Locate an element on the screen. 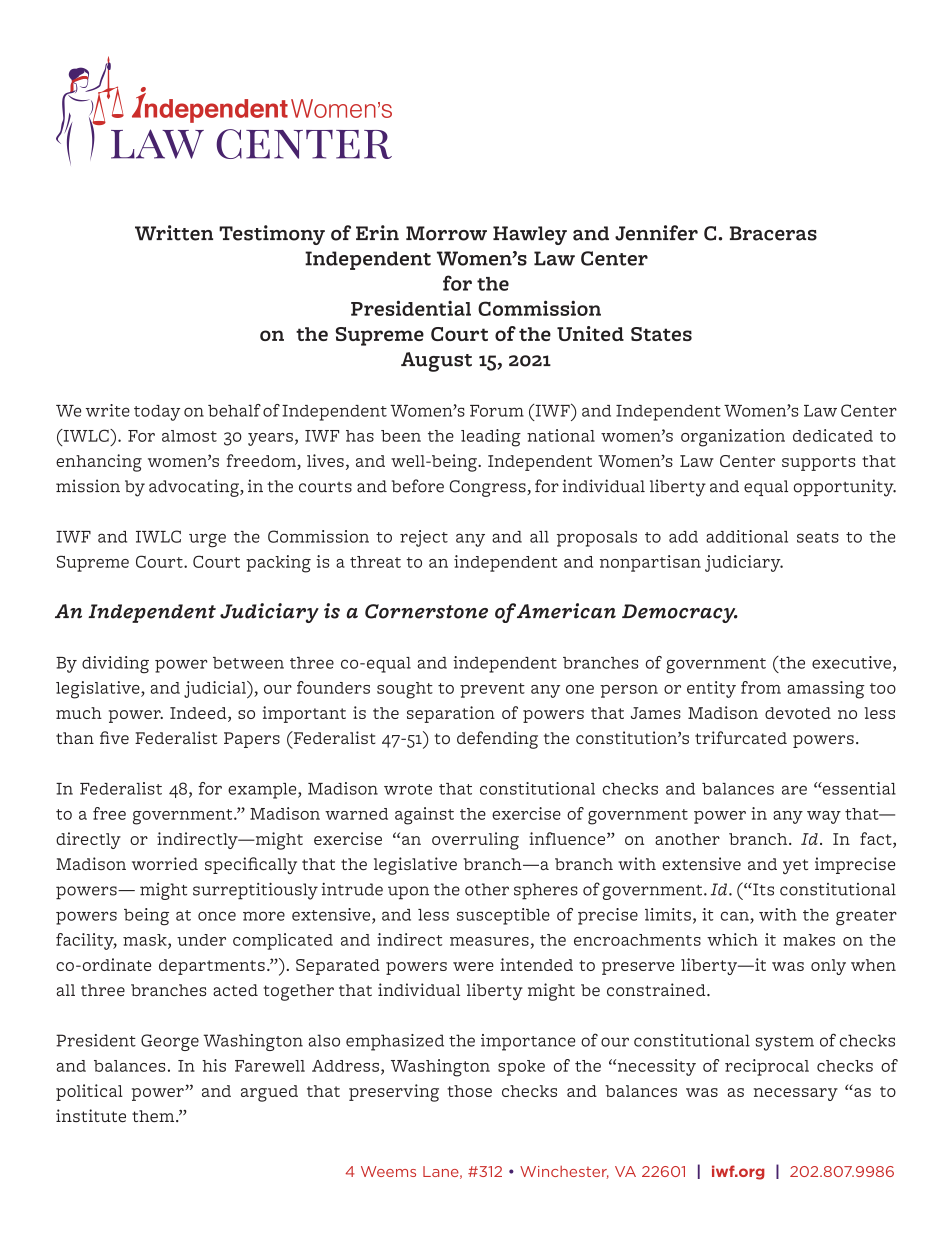 Image resolution: width=952 pixels, height=1233 pixels. almost is located at coordinates (189, 436).
